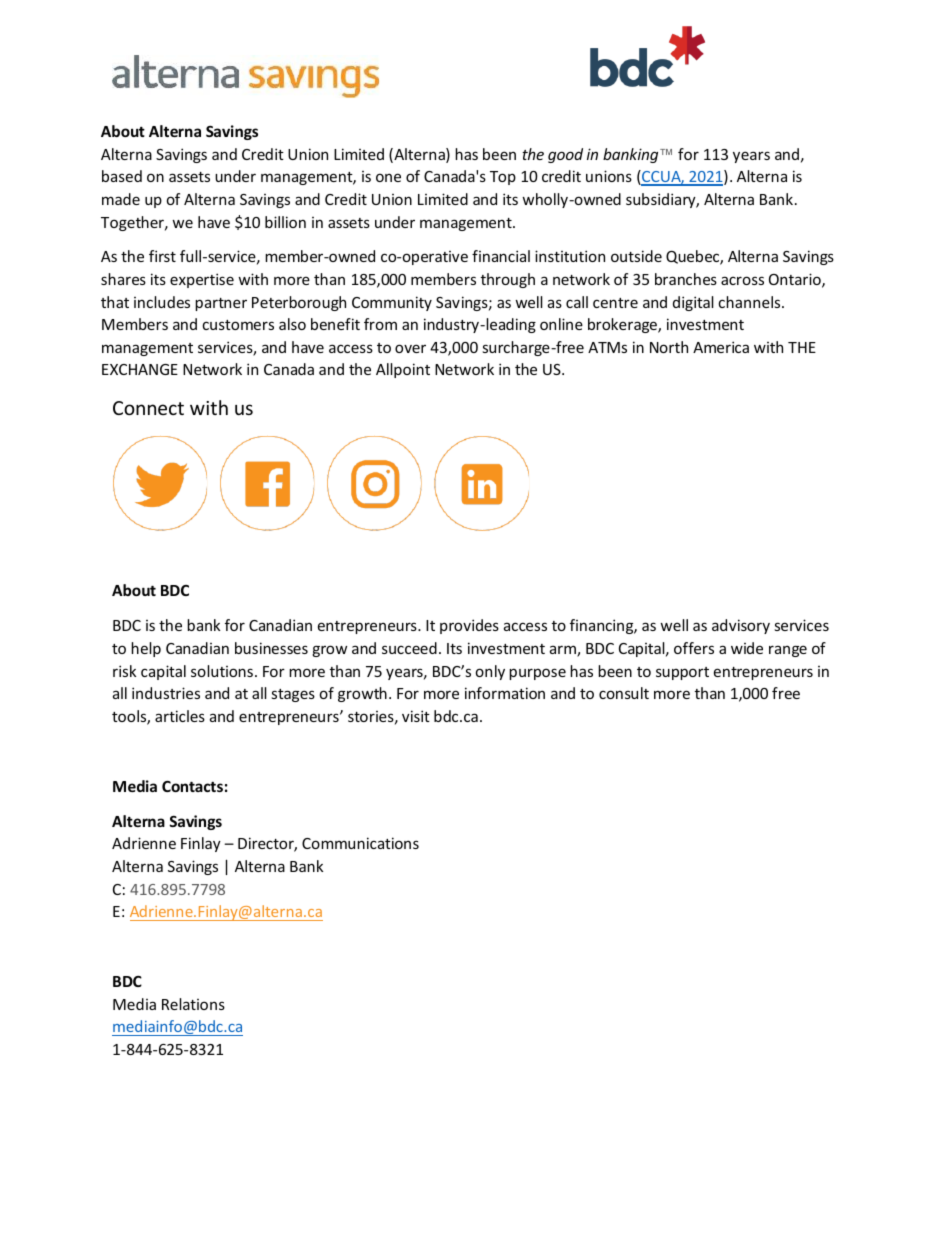 The width and height of the document is (952, 1233). Describe the element at coordinates (193, 1004) in the document. I see `Relations` at that location.
